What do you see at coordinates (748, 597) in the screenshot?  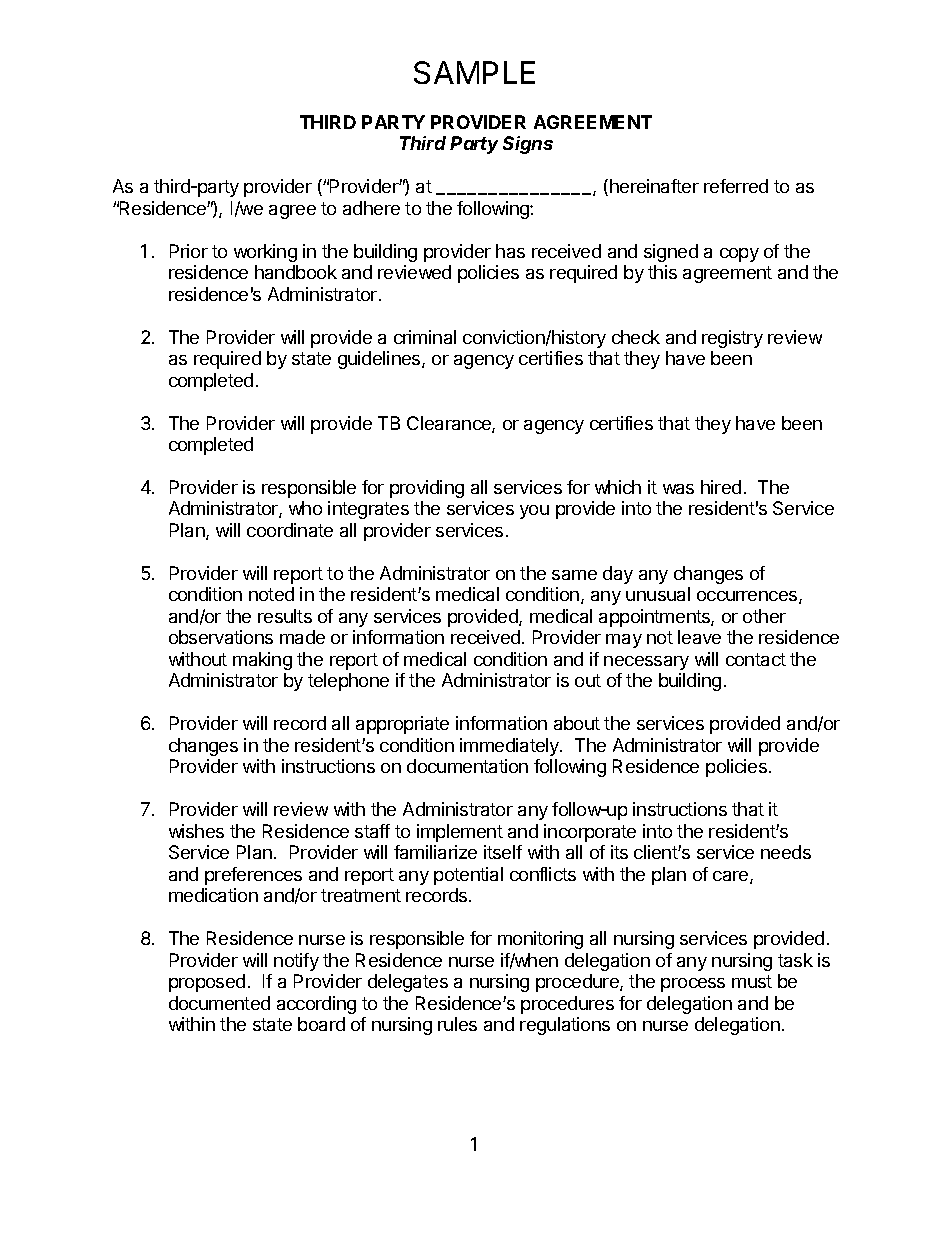 I see `occurrences` at bounding box center [748, 597].
